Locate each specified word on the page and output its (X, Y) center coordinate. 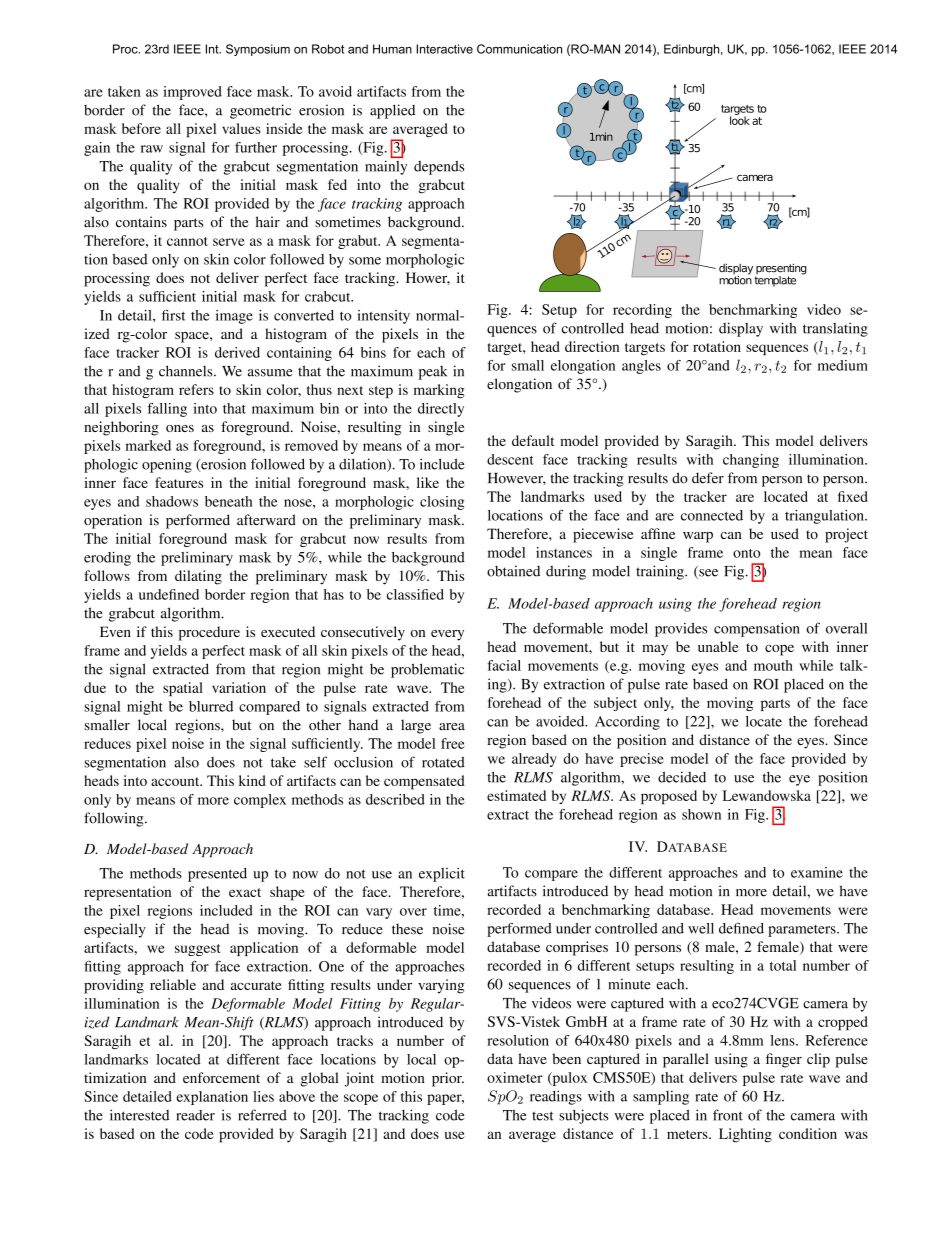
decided (682, 777)
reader (195, 1115)
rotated (443, 762)
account (176, 781)
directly (441, 410)
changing (751, 461)
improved (192, 93)
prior (448, 1079)
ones (180, 428)
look (740, 119)
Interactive (444, 49)
